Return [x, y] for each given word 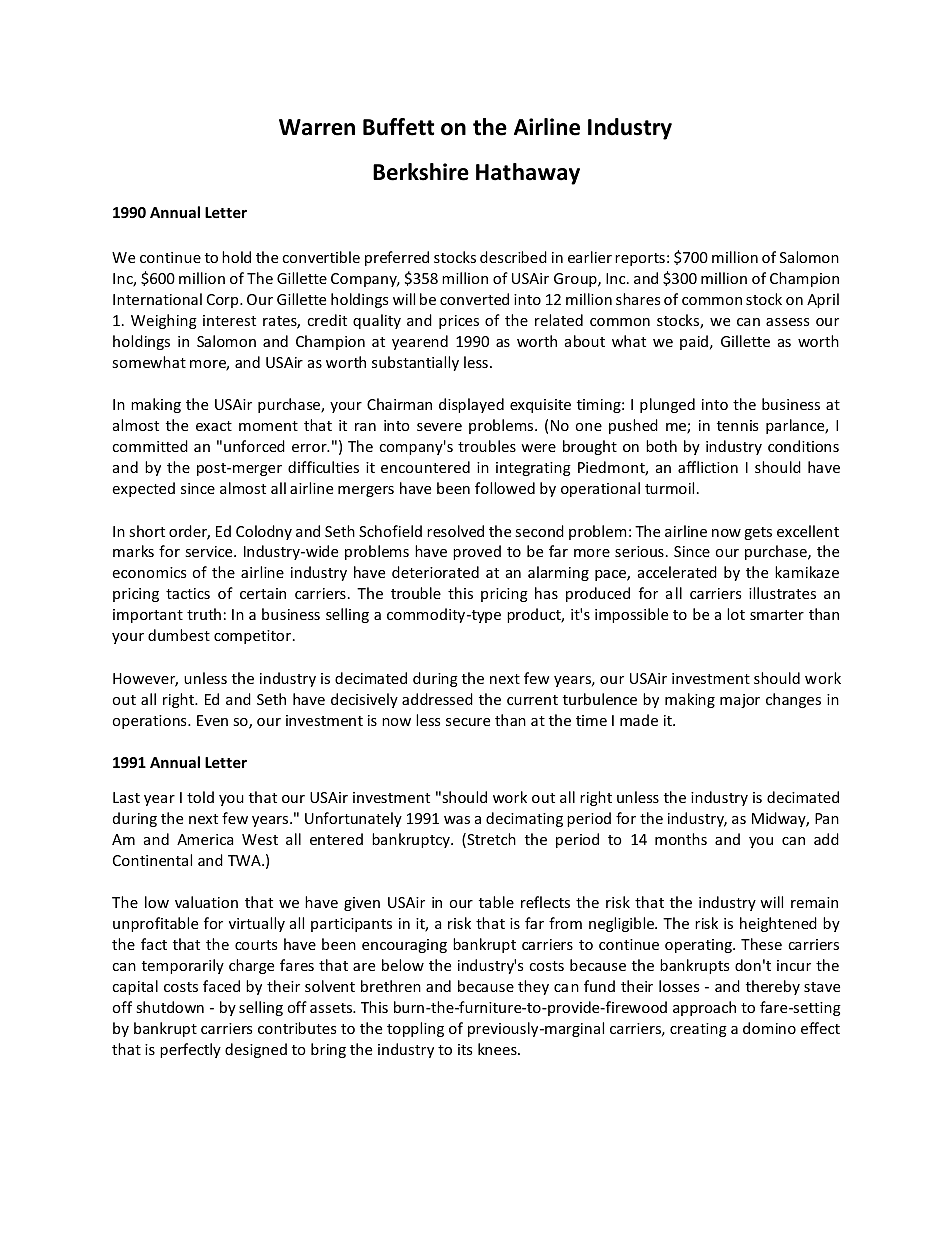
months [681, 839]
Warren [317, 127]
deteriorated [435, 572]
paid [694, 342]
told [200, 797]
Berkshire [421, 172]
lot [736, 614]
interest [229, 320]
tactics [188, 593]
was [457, 820]
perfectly [190, 1050]
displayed [471, 405]
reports [640, 259]
